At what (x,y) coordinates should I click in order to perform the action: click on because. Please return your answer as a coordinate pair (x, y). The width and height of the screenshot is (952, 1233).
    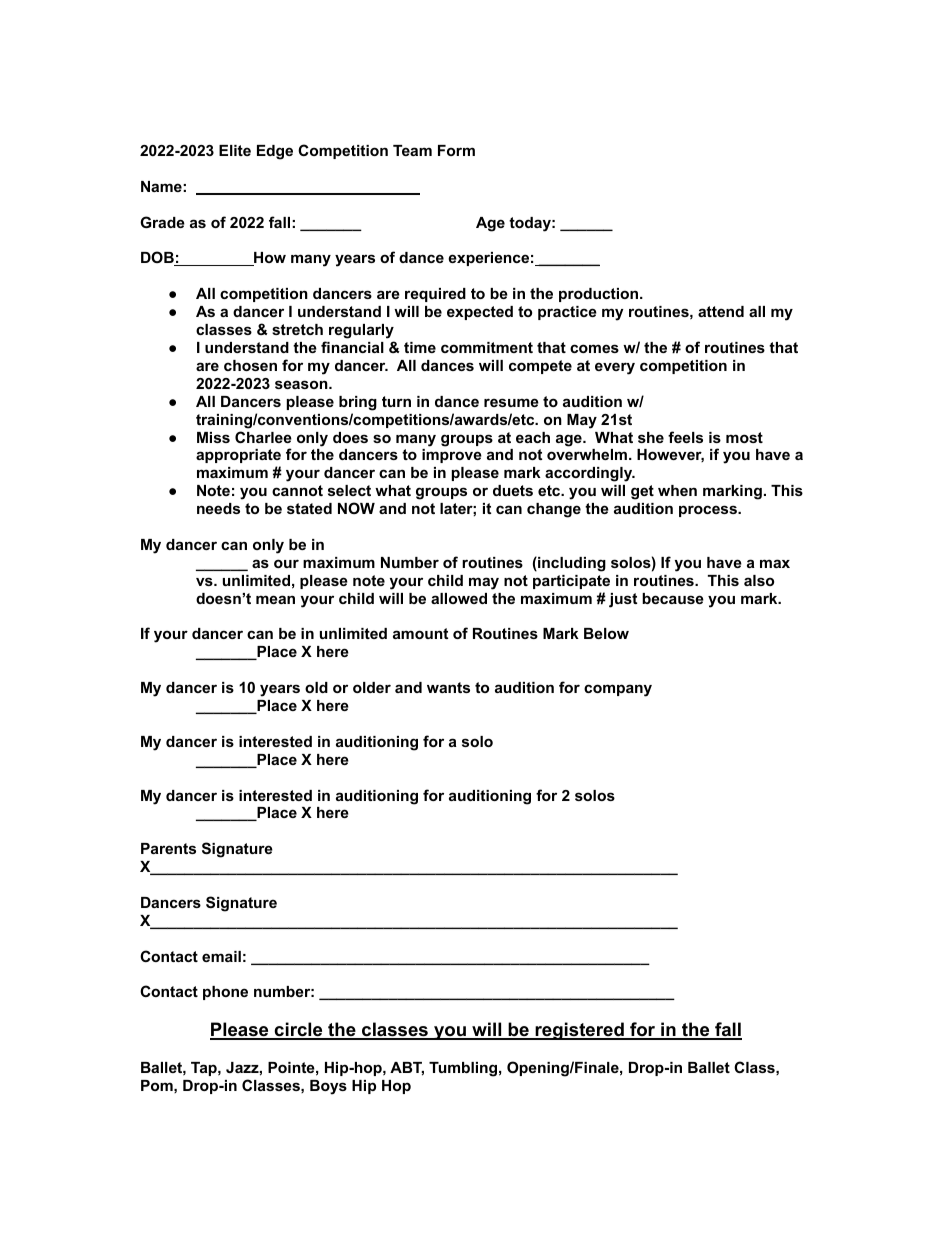
    Looking at the image, I should click on (673, 598).
